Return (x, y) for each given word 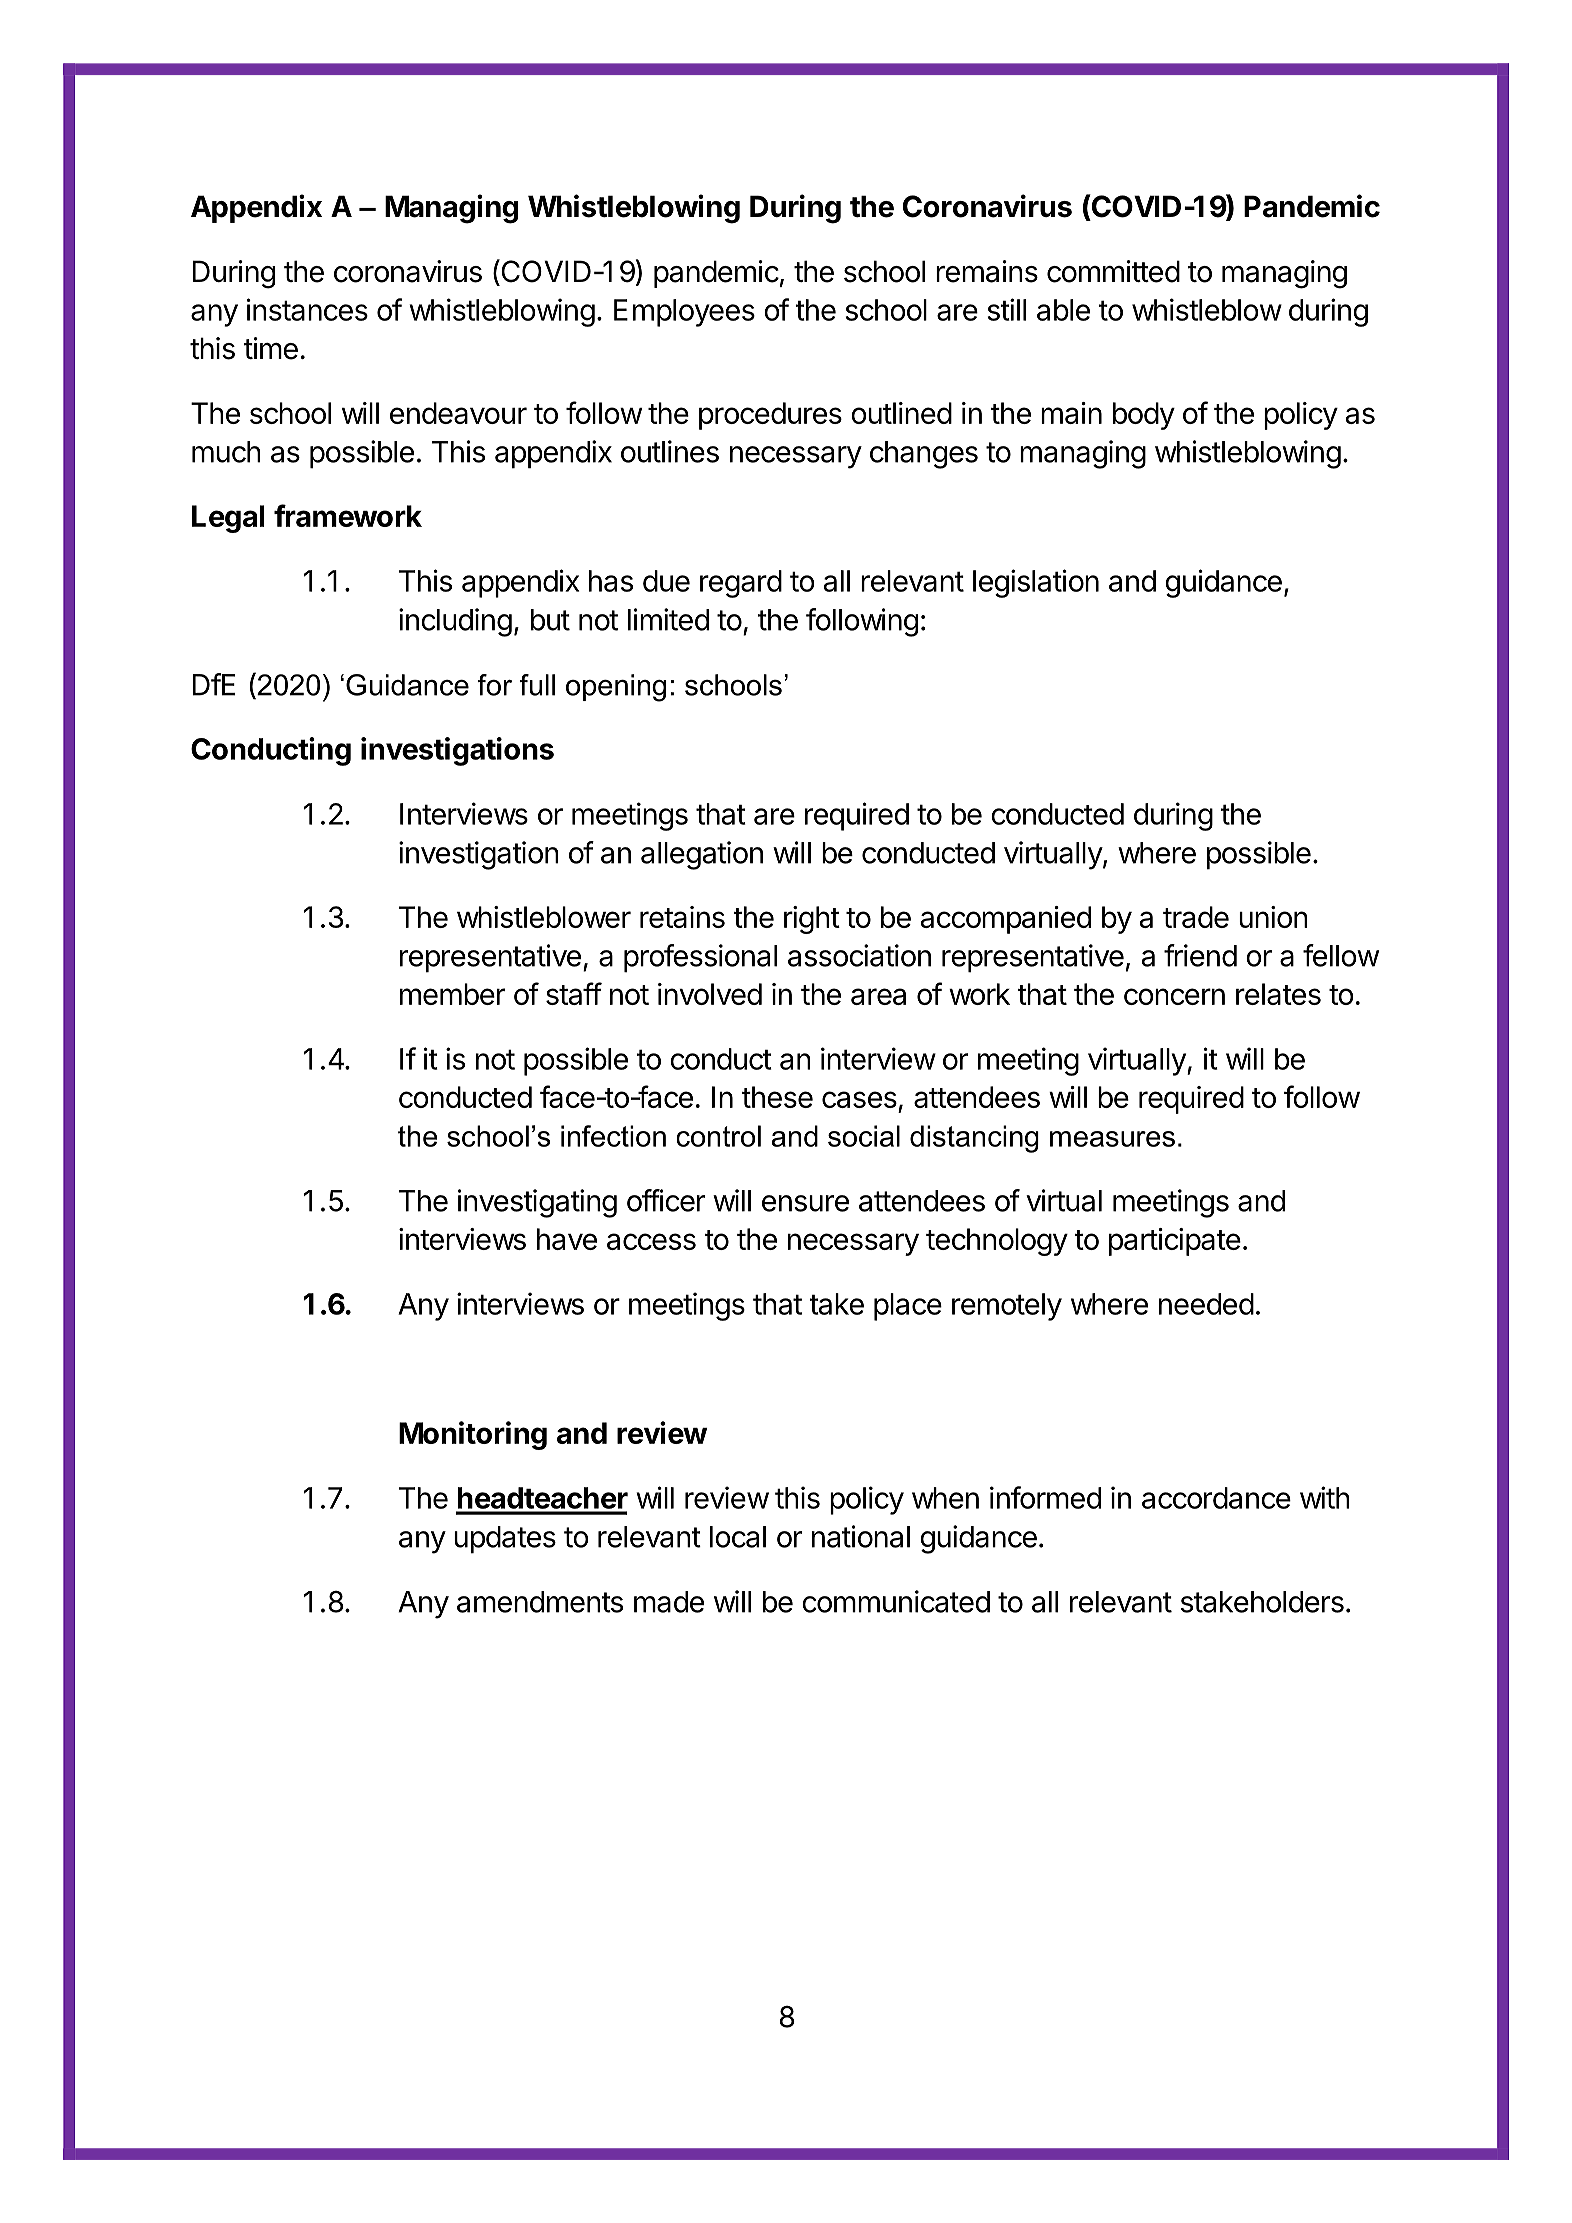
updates (505, 1540)
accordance (1216, 1498)
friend (1200, 955)
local (738, 1537)
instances (307, 309)
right (812, 920)
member (452, 994)
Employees (684, 313)
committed (1113, 271)
